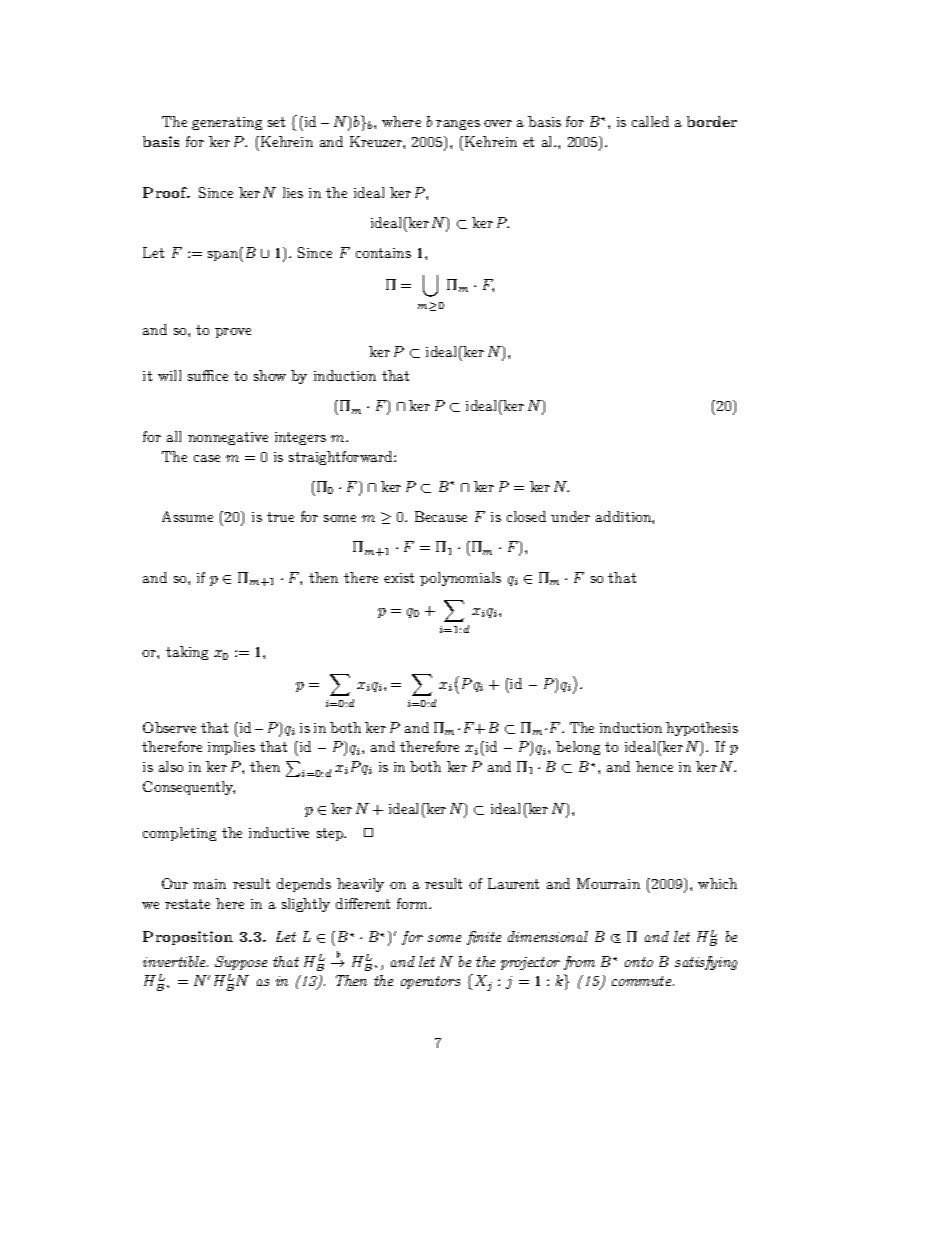 The height and width of the document is (1233, 952). I want to click on called, so click(650, 121).
